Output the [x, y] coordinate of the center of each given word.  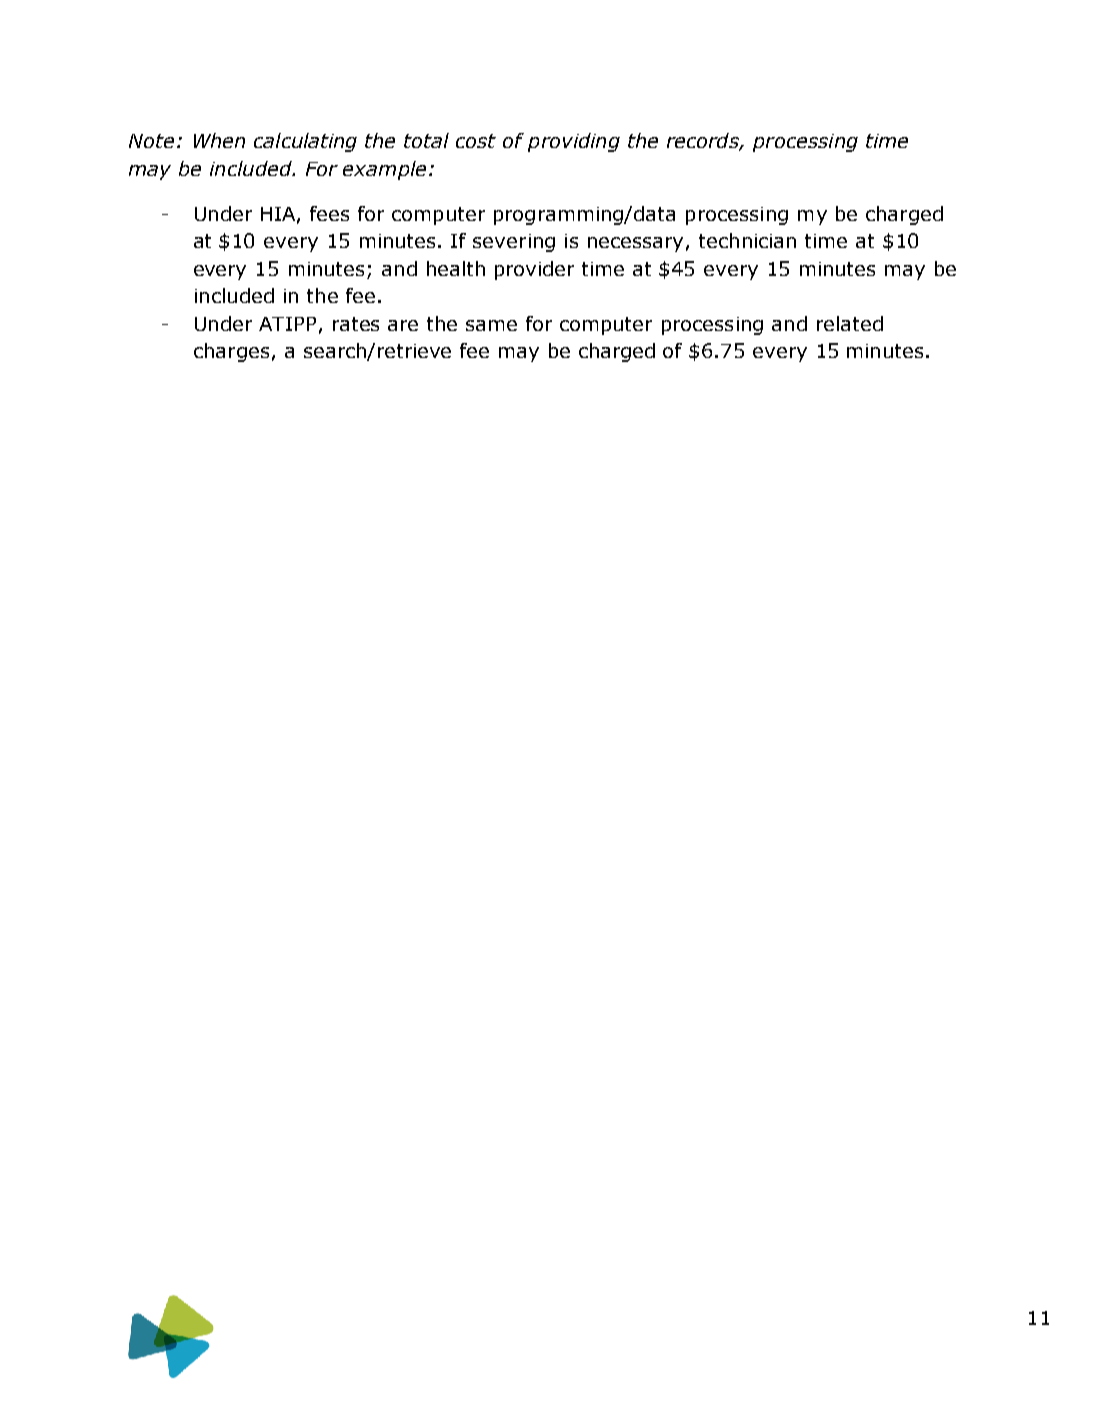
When [219, 140]
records [704, 142]
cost [476, 141]
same [491, 325]
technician [747, 240]
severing [514, 243]
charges [231, 352]
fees [329, 213]
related [850, 323]
